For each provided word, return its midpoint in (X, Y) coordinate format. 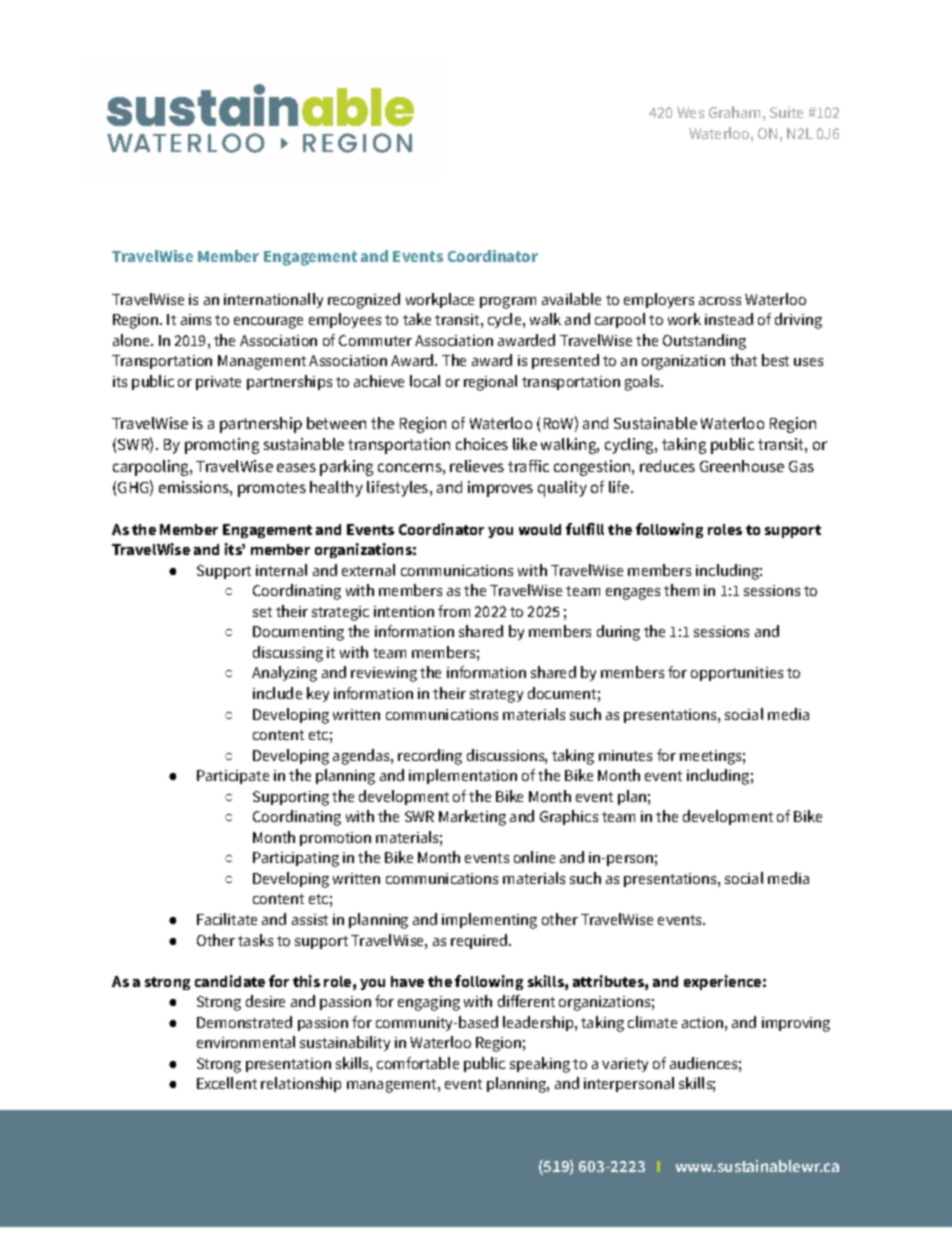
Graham (734, 112)
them (681, 590)
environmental (246, 1042)
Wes (690, 112)
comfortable (418, 1063)
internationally (273, 300)
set (262, 612)
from (454, 611)
